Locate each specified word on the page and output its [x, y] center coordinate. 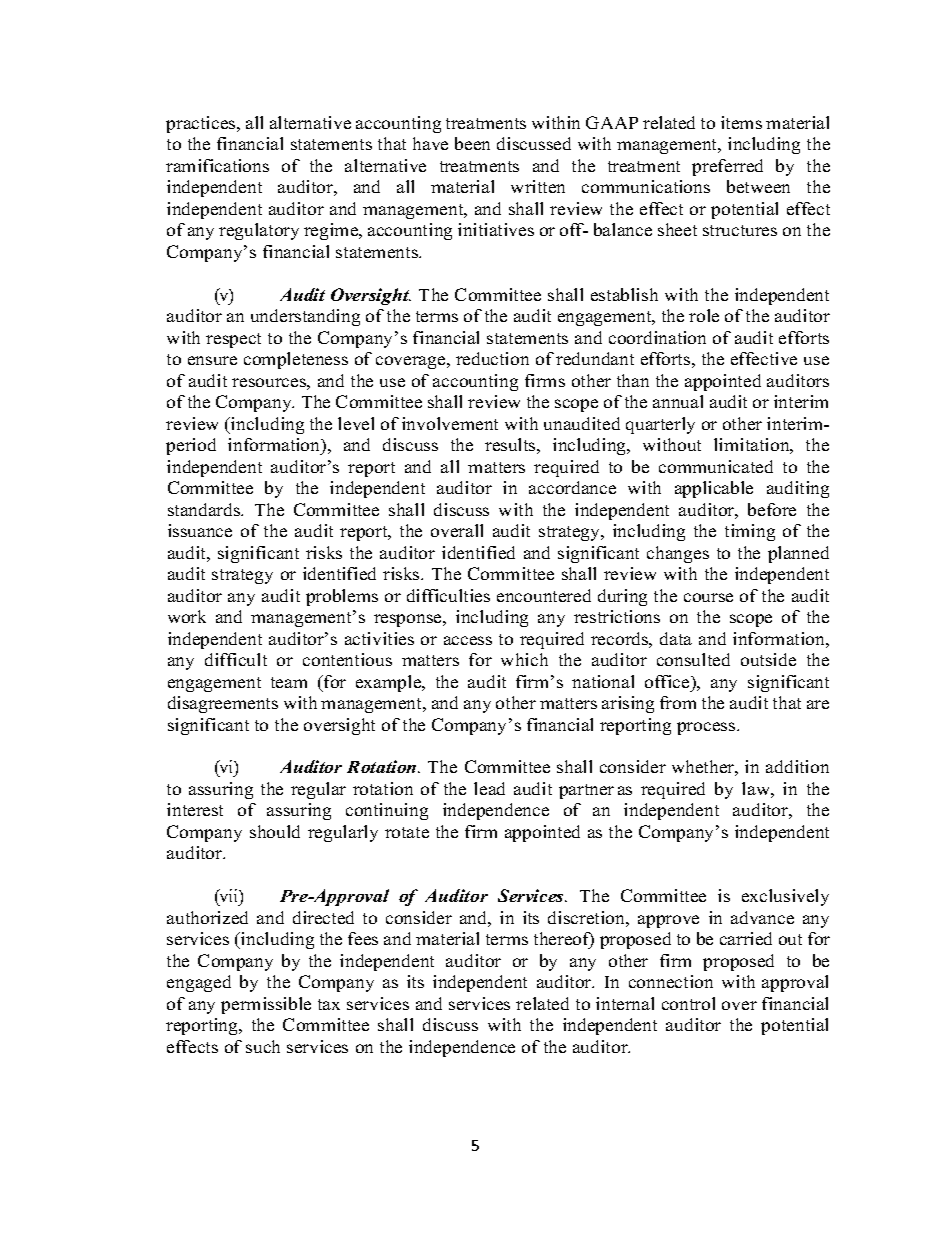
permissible [266, 1005]
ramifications [217, 165]
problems [342, 597]
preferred [727, 167]
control [688, 1003]
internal [625, 1003]
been [472, 143]
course [708, 597]
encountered [544, 595]
